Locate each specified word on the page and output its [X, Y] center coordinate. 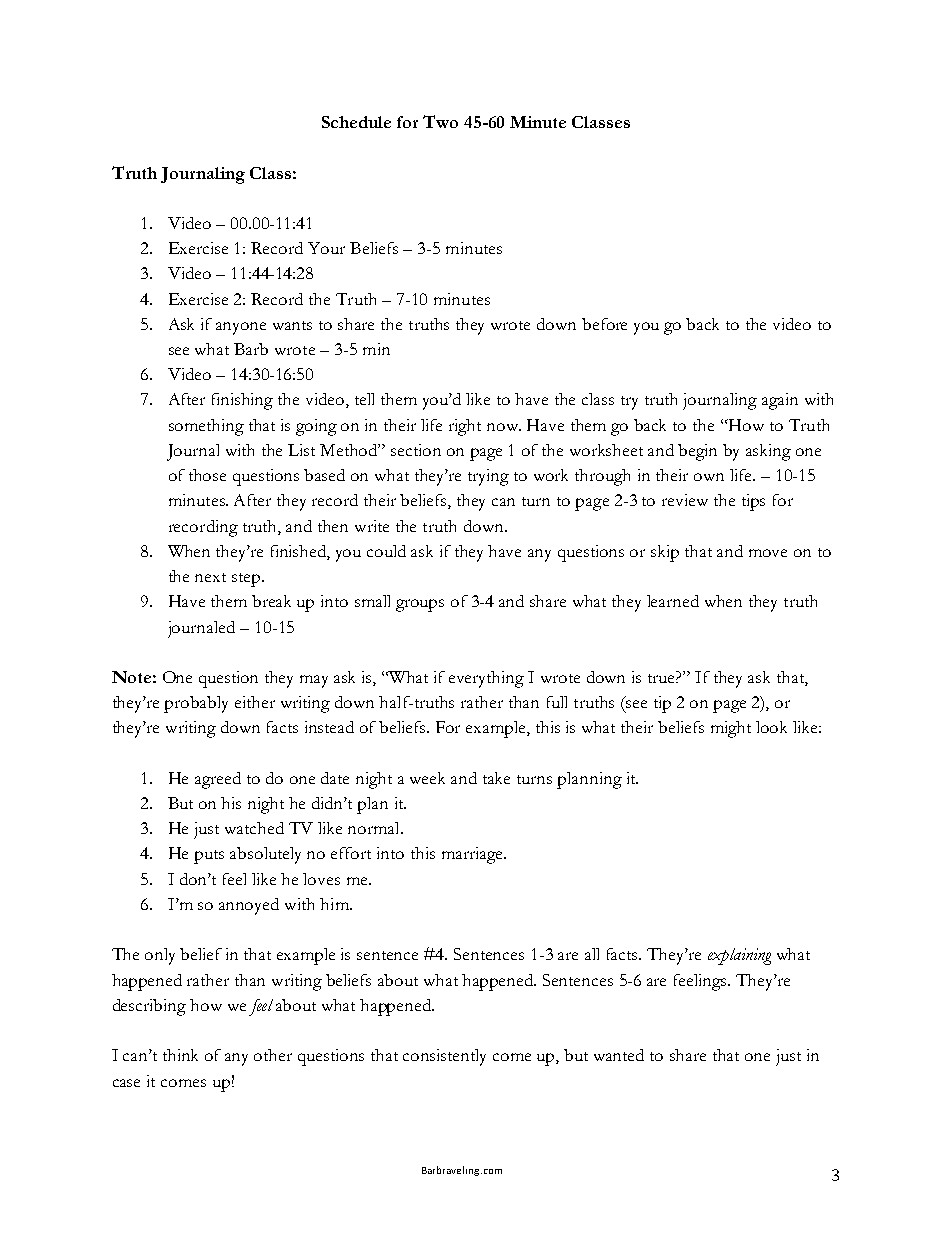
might [731, 729]
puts [209, 857]
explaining [739, 956]
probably [196, 704]
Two [440, 121]
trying [488, 477]
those [207, 475]
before [604, 324]
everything [486, 679]
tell [364, 399]
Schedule [356, 122]
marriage [473, 855]
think [180, 1055]
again [780, 401]
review [685, 500]
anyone [241, 328]
